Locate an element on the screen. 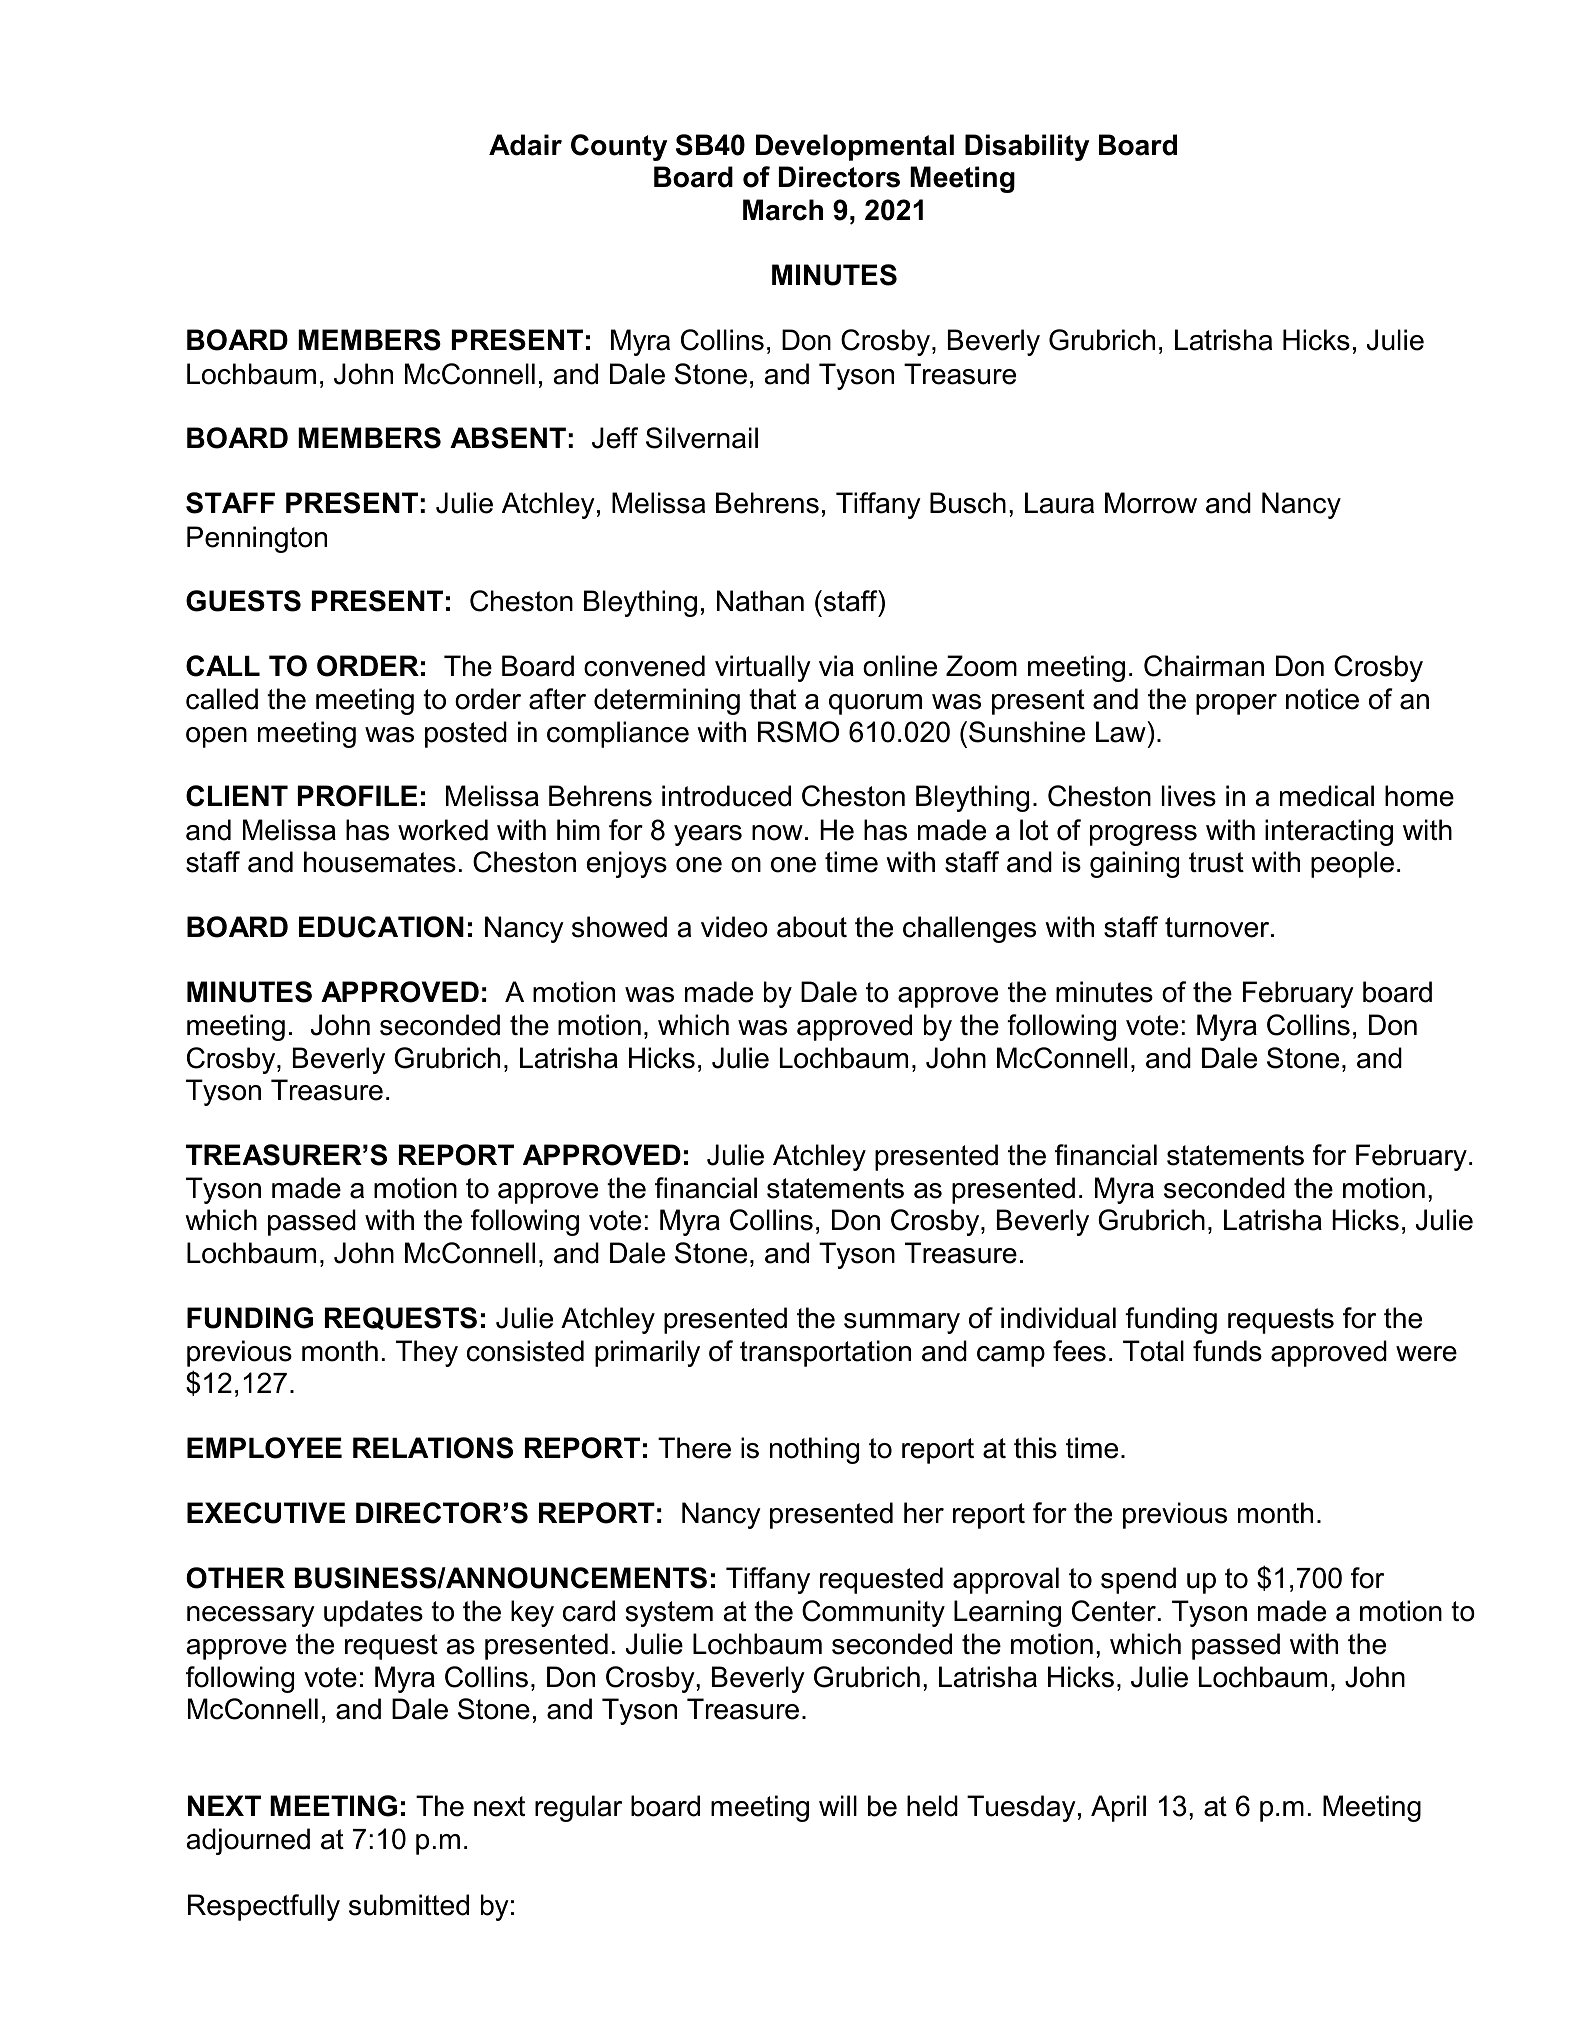 This screenshot has height=2040, width=1576. March is located at coordinates (783, 210).
